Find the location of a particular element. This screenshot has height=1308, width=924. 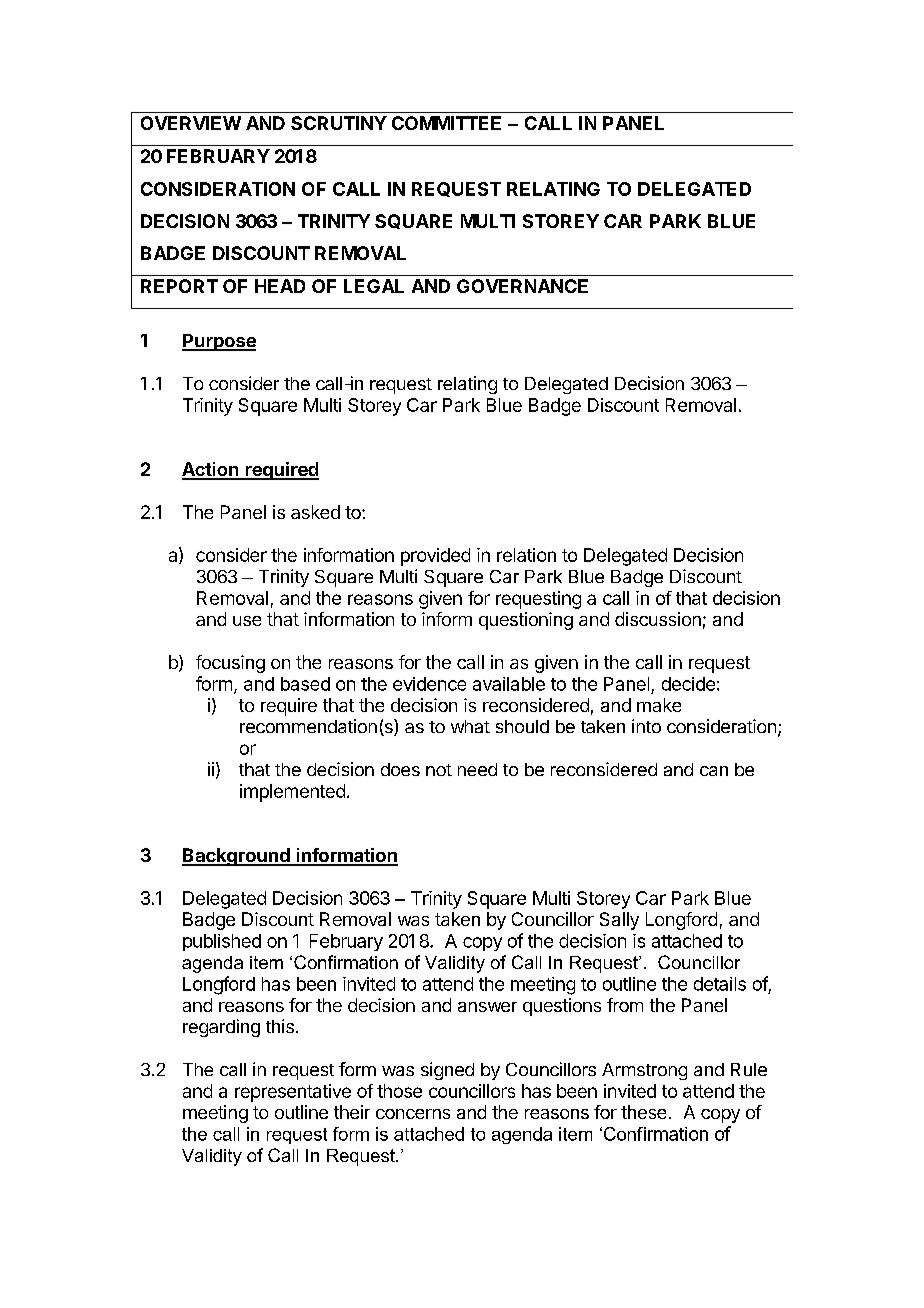

discussion is located at coordinates (658, 619).
